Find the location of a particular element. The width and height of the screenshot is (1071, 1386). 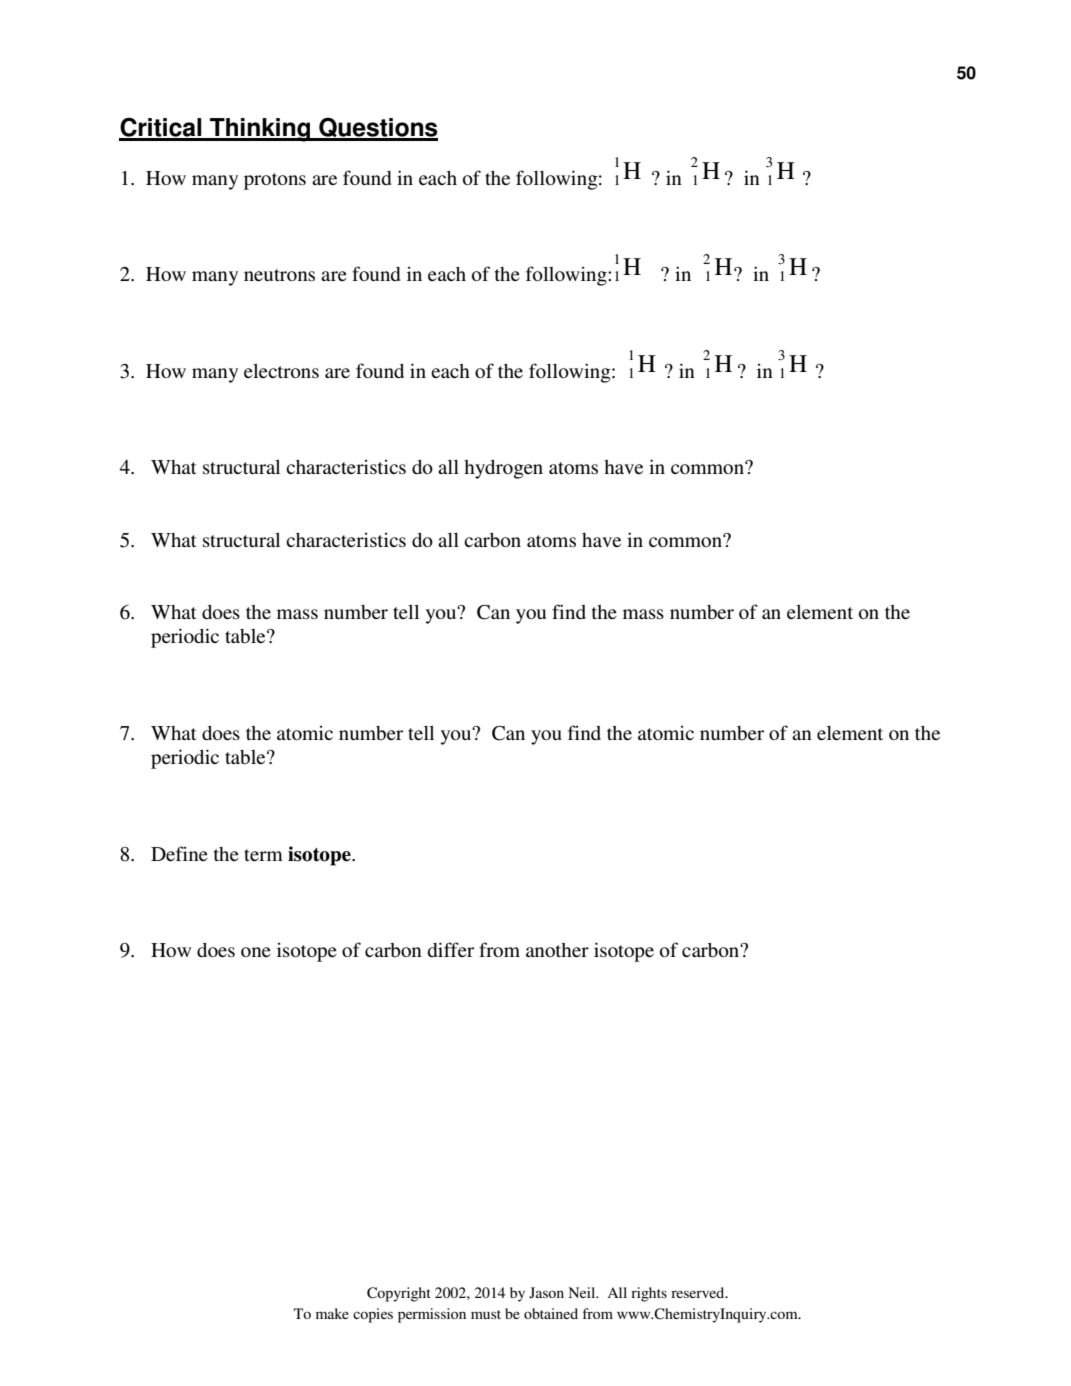

make is located at coordinates (332, 1313).
